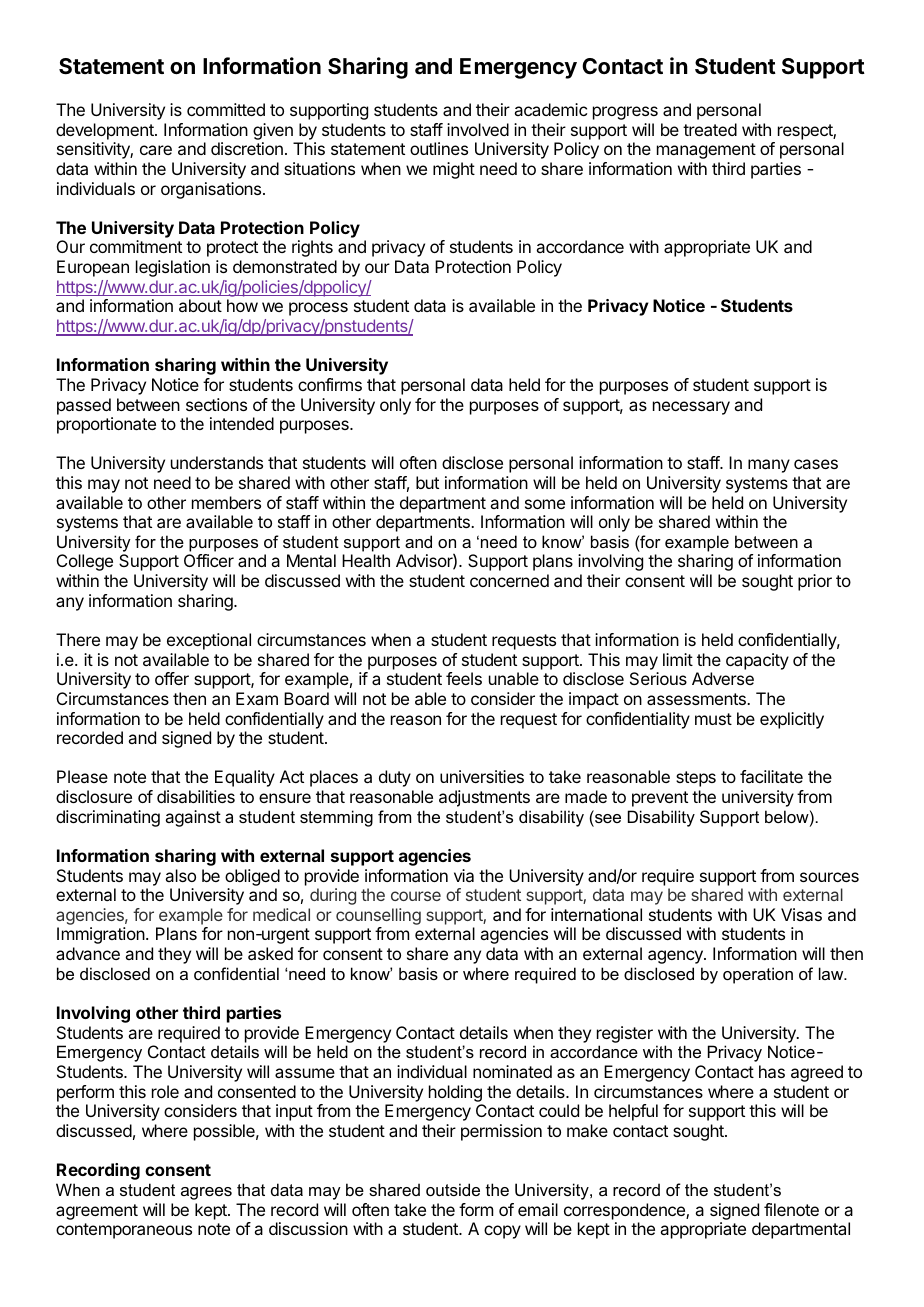 The image size is (924, 1307). I want to click on also, so click(180, 875).
